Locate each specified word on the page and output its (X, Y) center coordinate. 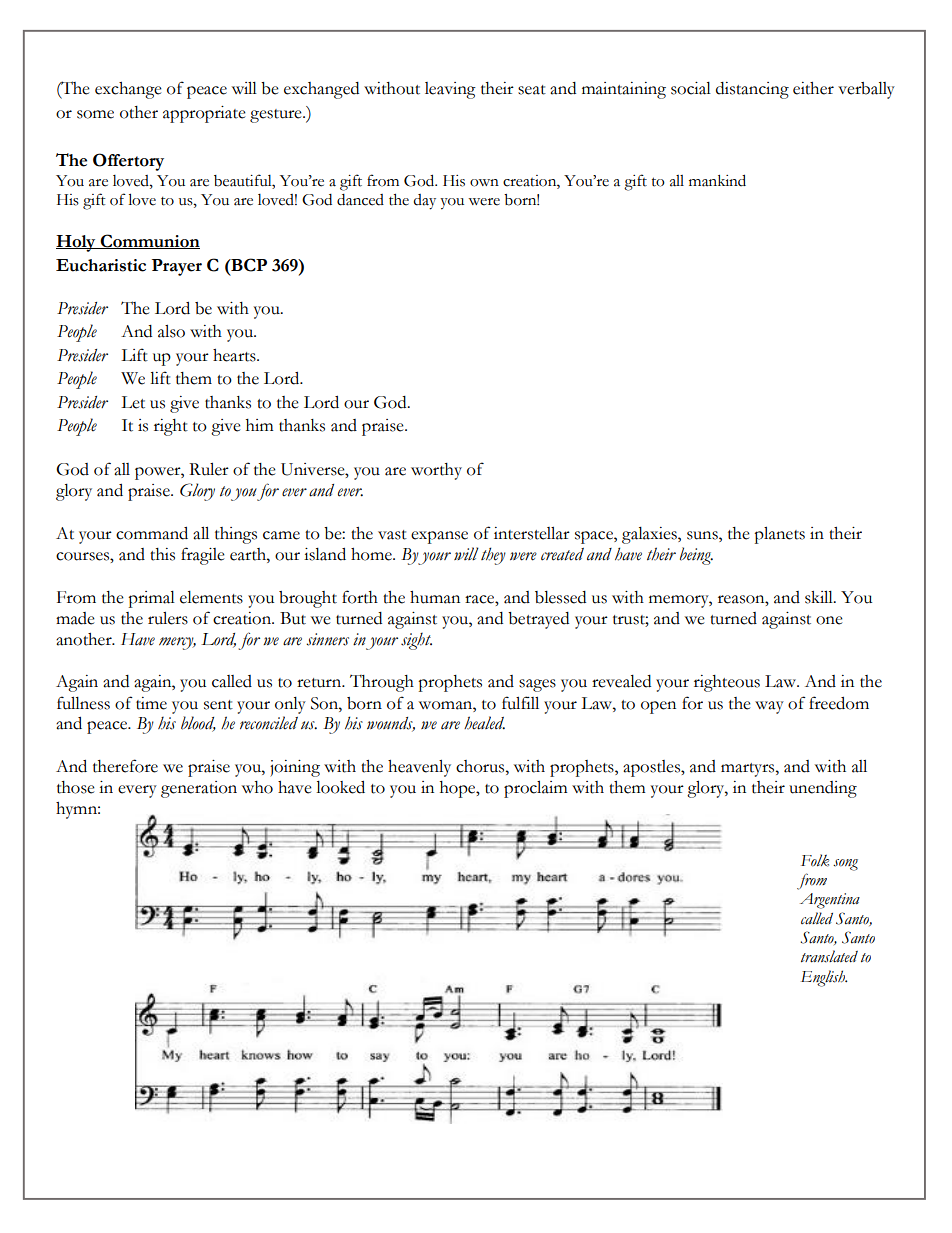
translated (829, 956)
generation (199, 789)
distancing (752, 90)
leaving (450, 90)
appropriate (204, 114)
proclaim (535, 789)
